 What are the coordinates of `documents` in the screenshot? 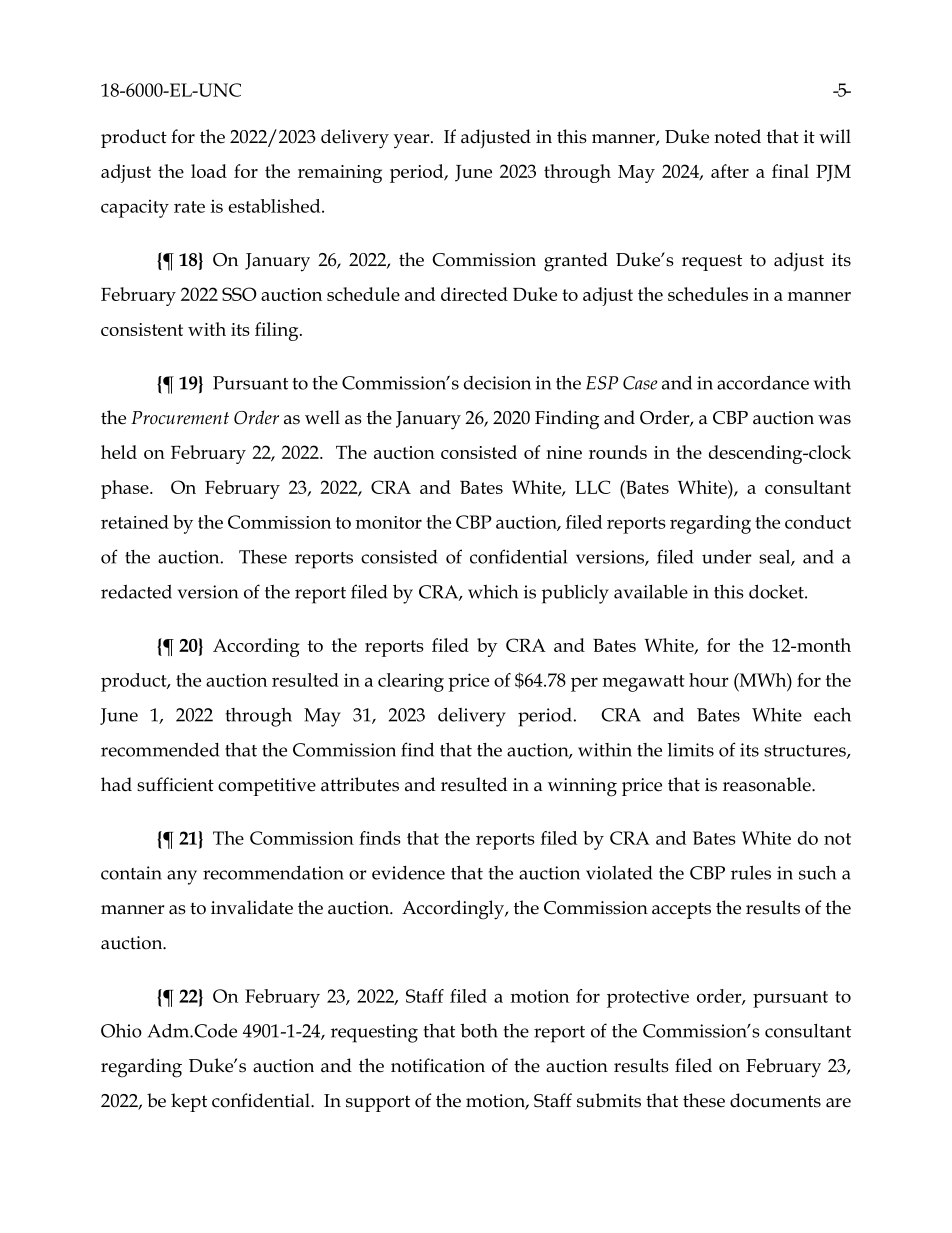 It's located at (775, 1100).
